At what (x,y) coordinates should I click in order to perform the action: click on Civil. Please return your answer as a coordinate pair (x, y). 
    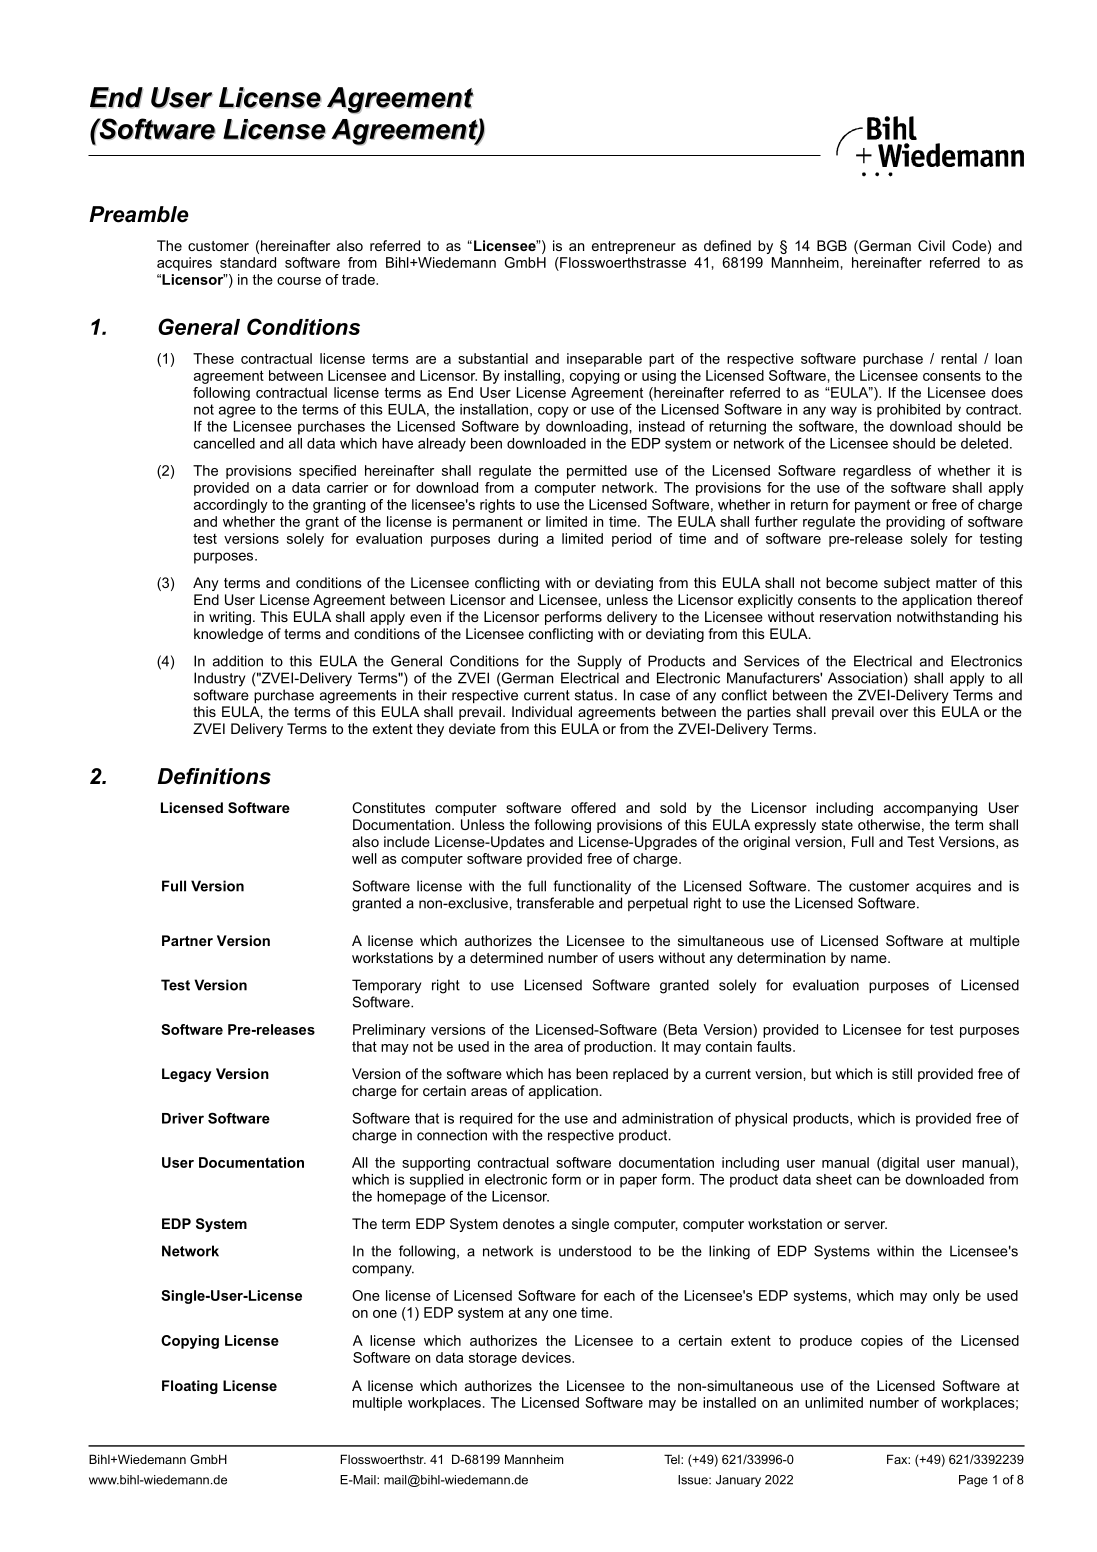
    Looking at the image, I should click on (931, 245).
